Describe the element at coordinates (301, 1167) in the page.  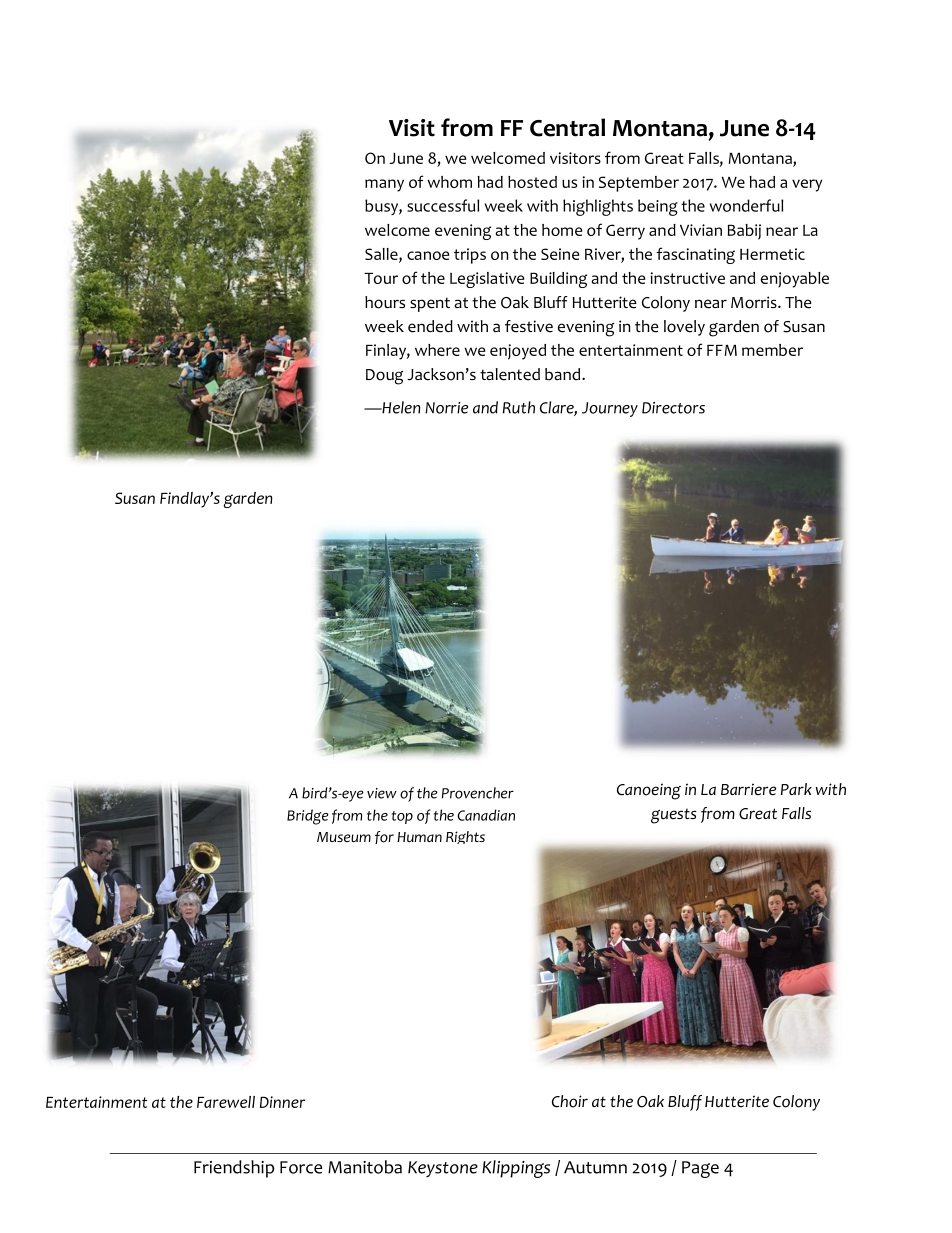
I see `Force` at that location.
